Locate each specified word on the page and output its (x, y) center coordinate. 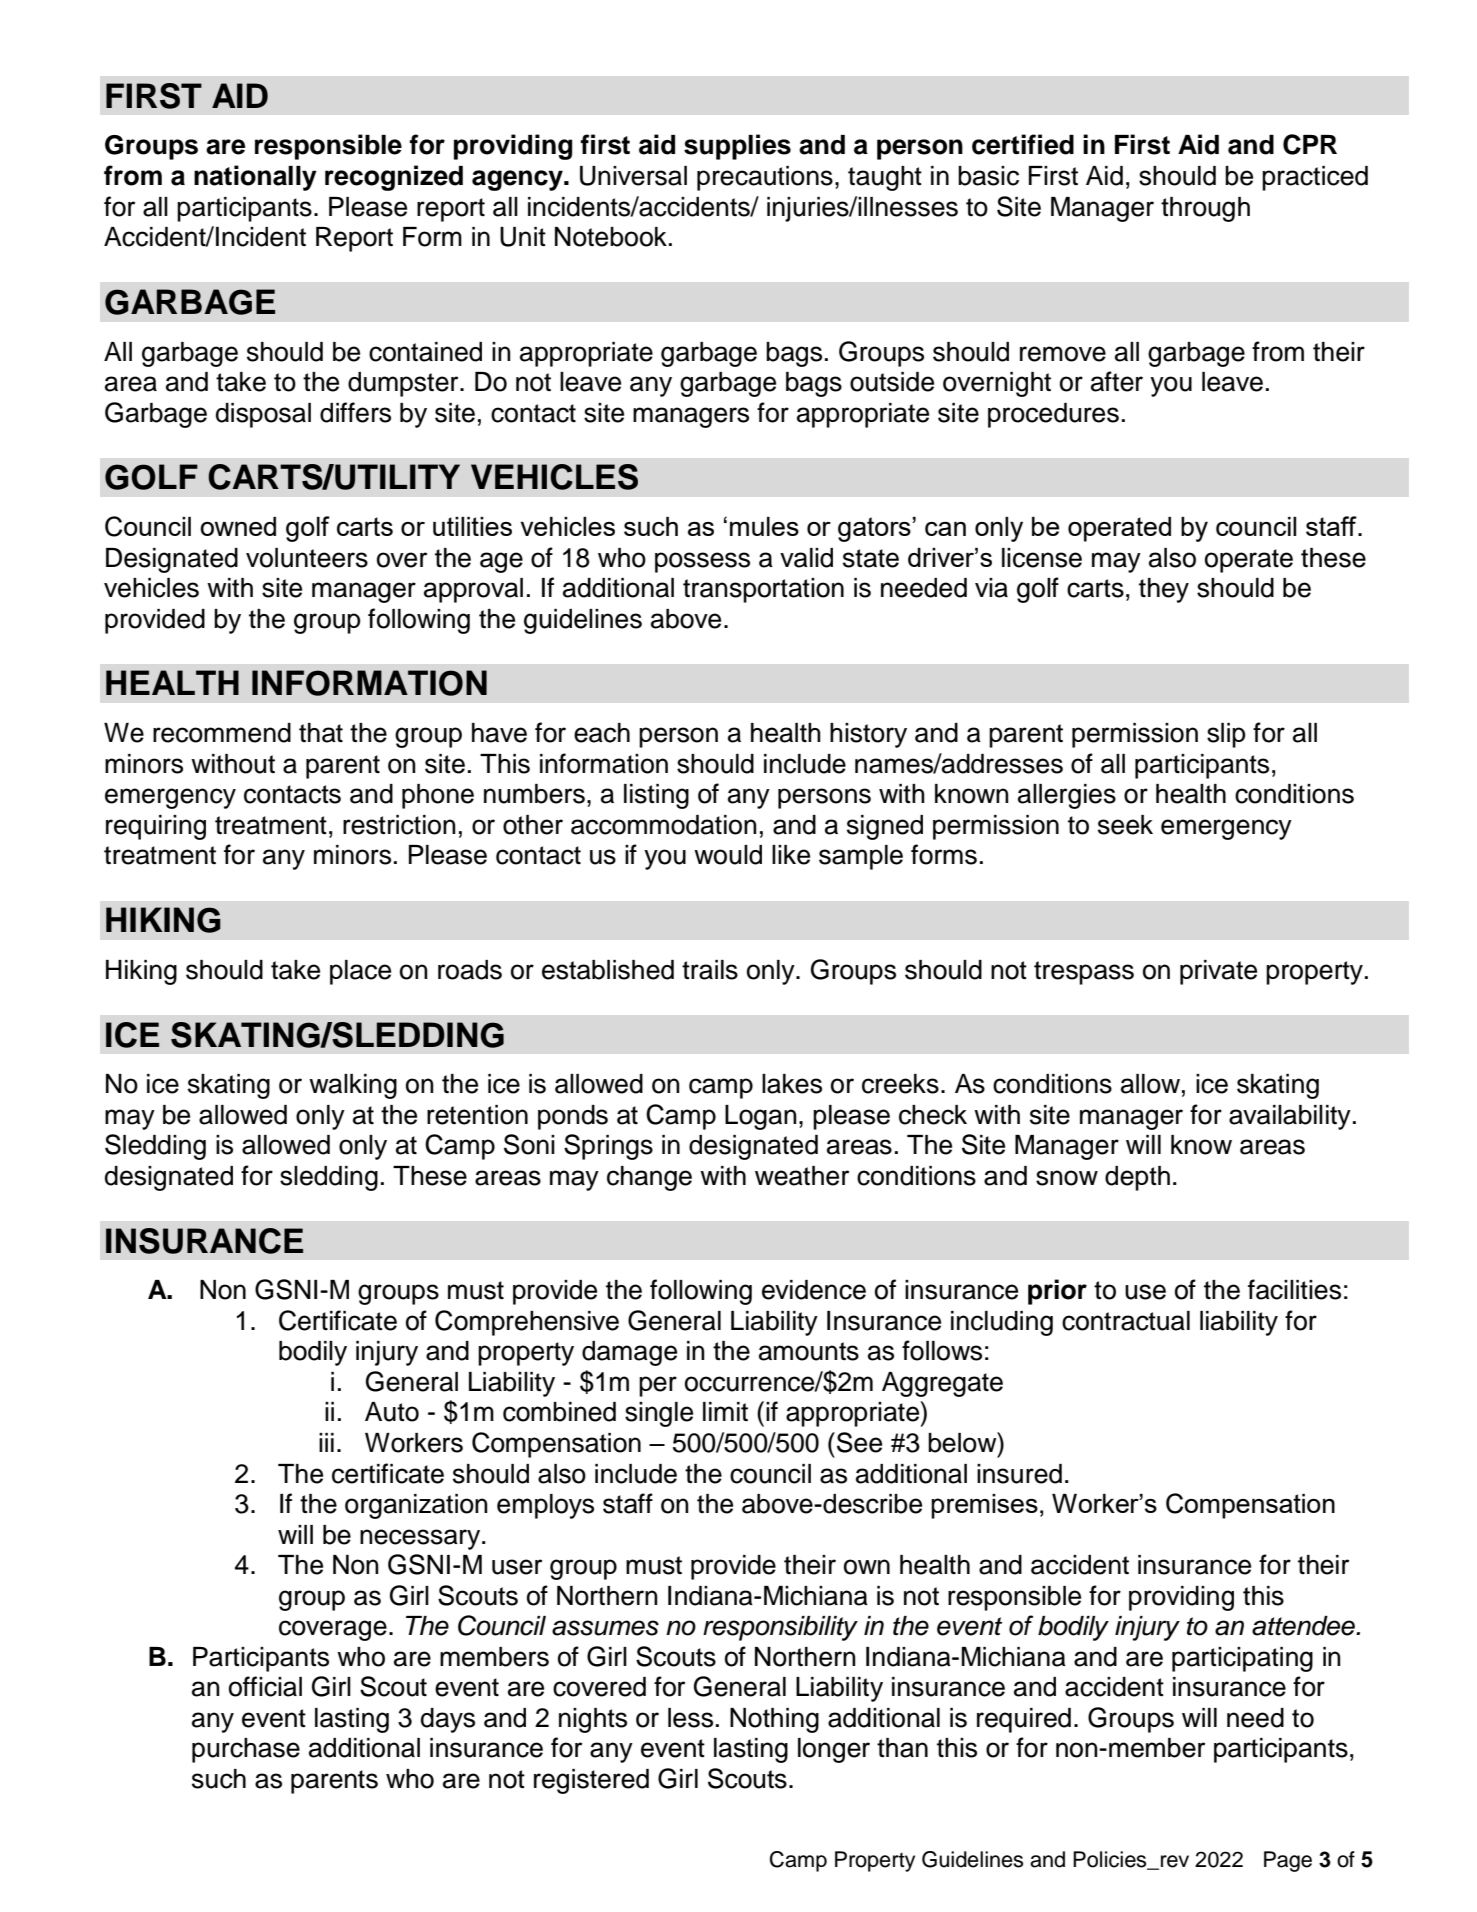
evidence (814, 1290)
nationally (255, 178)
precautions (765, 178)
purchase (246, 1750)
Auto (392, 1412)
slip (1226, 735)
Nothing (774, 1720)
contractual (1126, 1321)
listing (656, 796)
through (1205, 209)
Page (1288, 1861)
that (321, 733)
